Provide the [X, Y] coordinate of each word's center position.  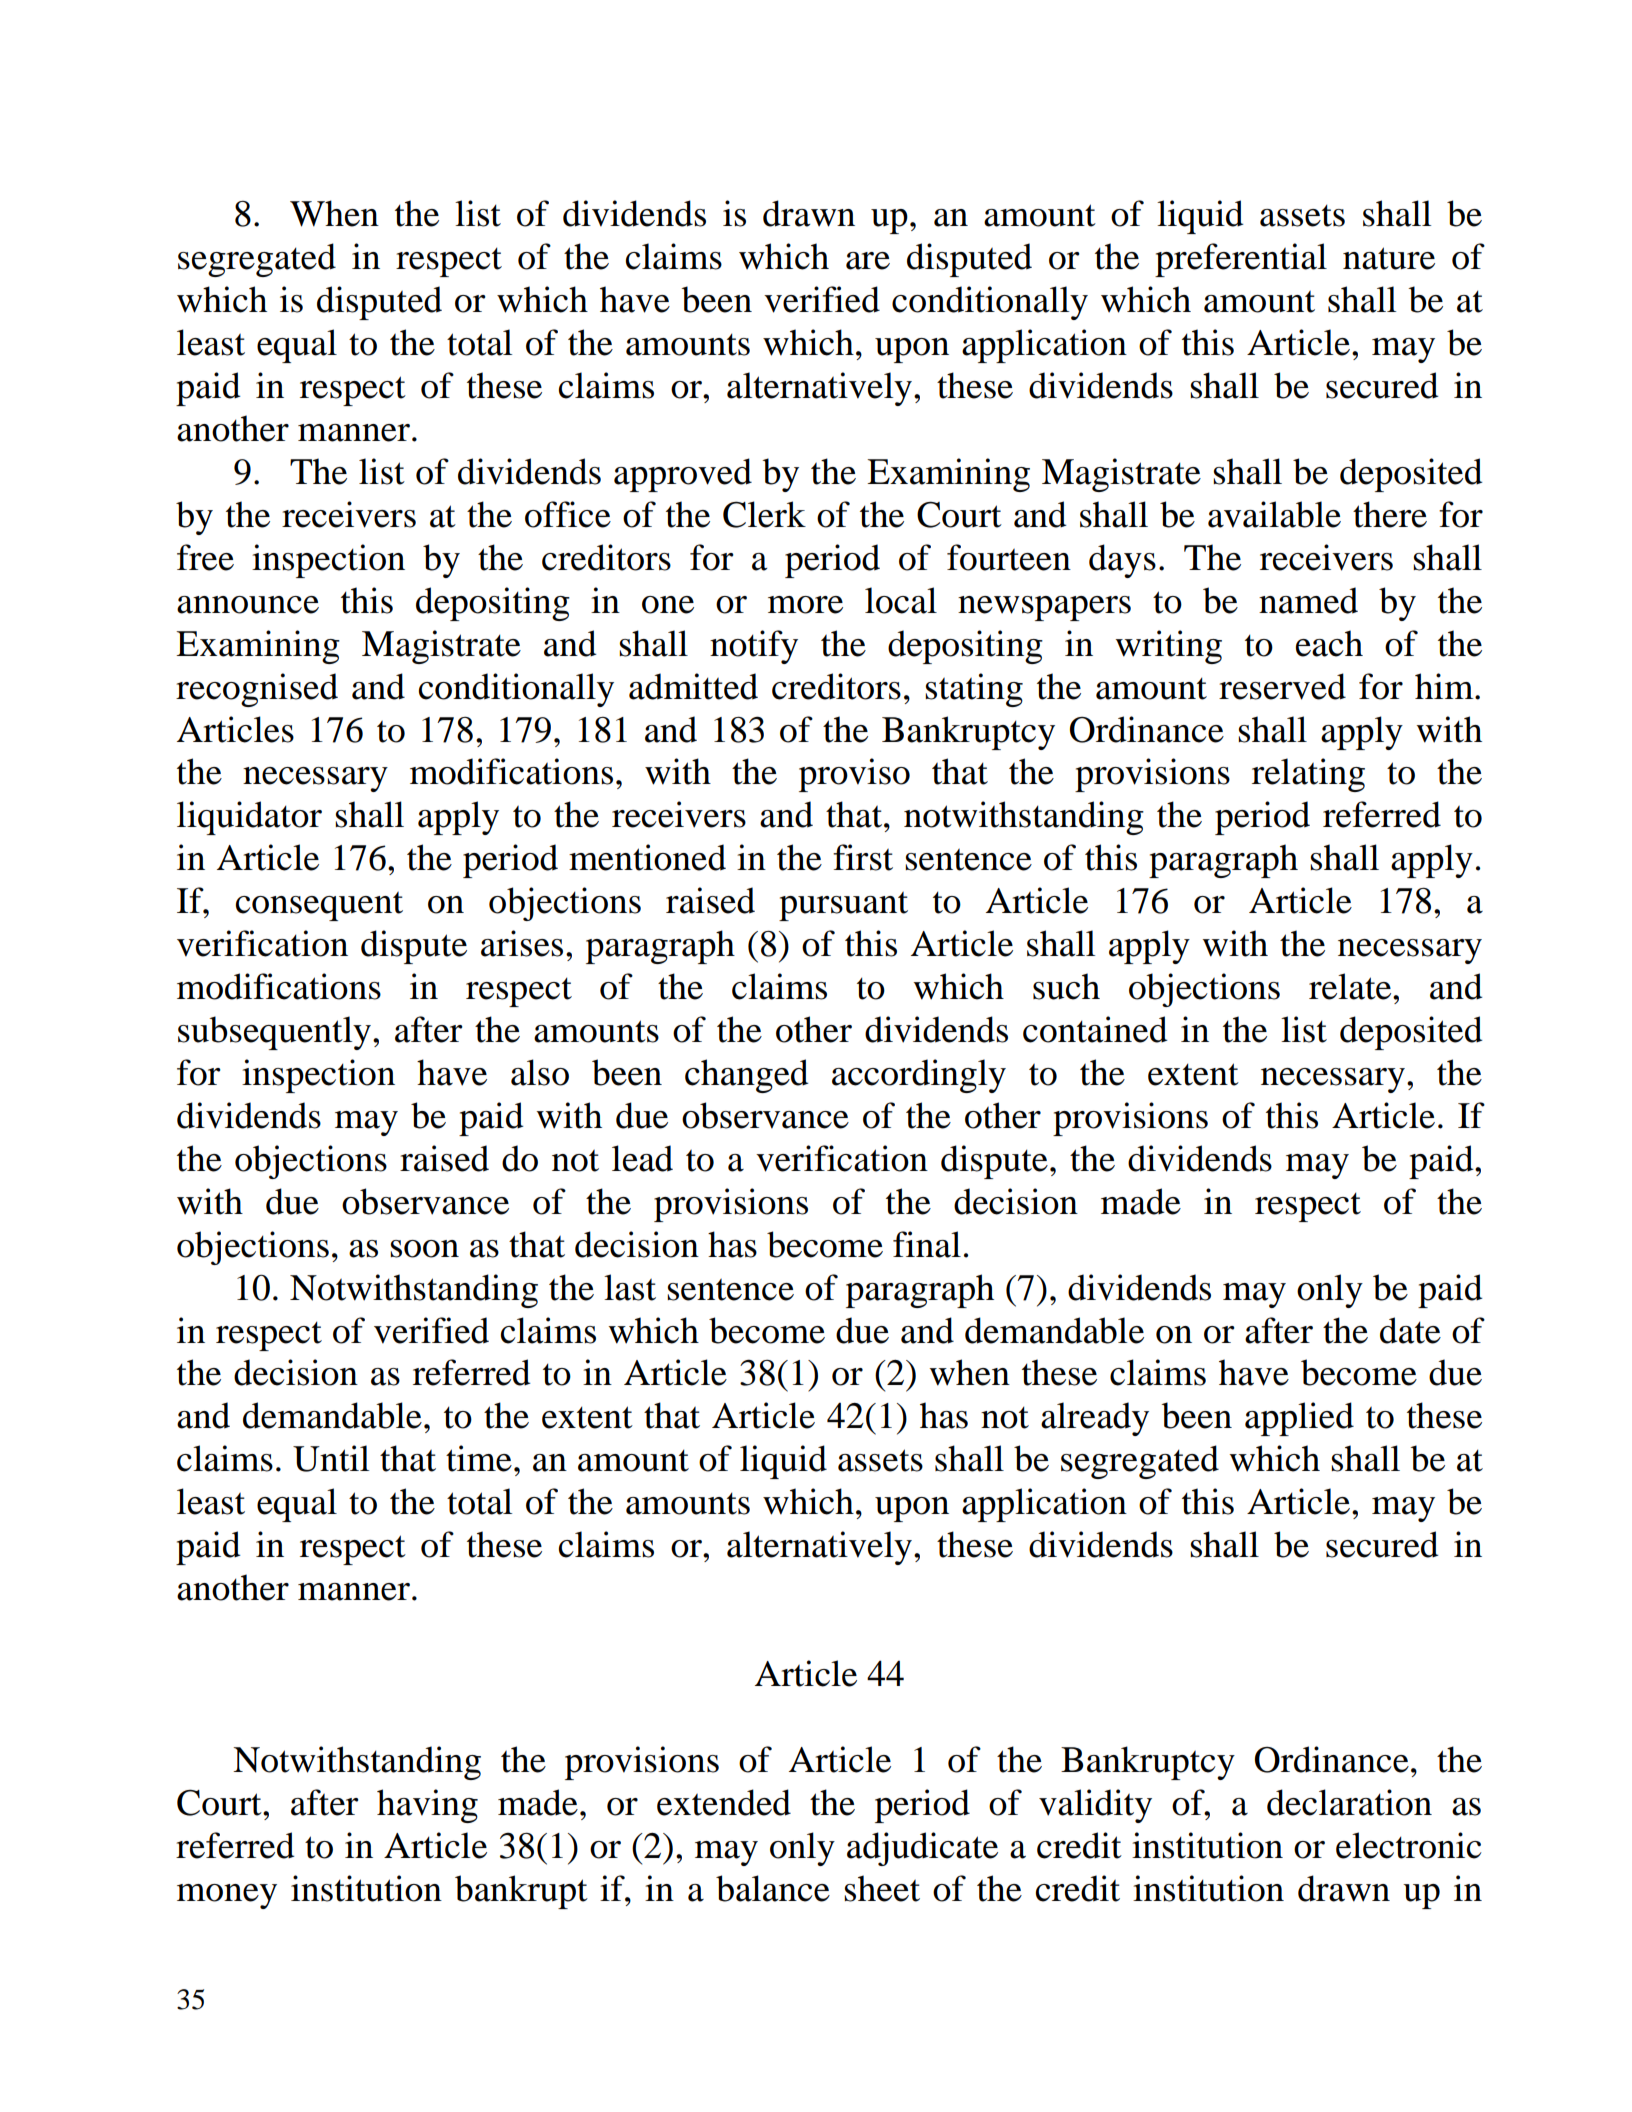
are [868, 261]
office [568, 514]
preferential [1241, 260]
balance [773, 1888]
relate [1351, 986]
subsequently [274, 1033]
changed [747, 1076]
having [427, 1806]
